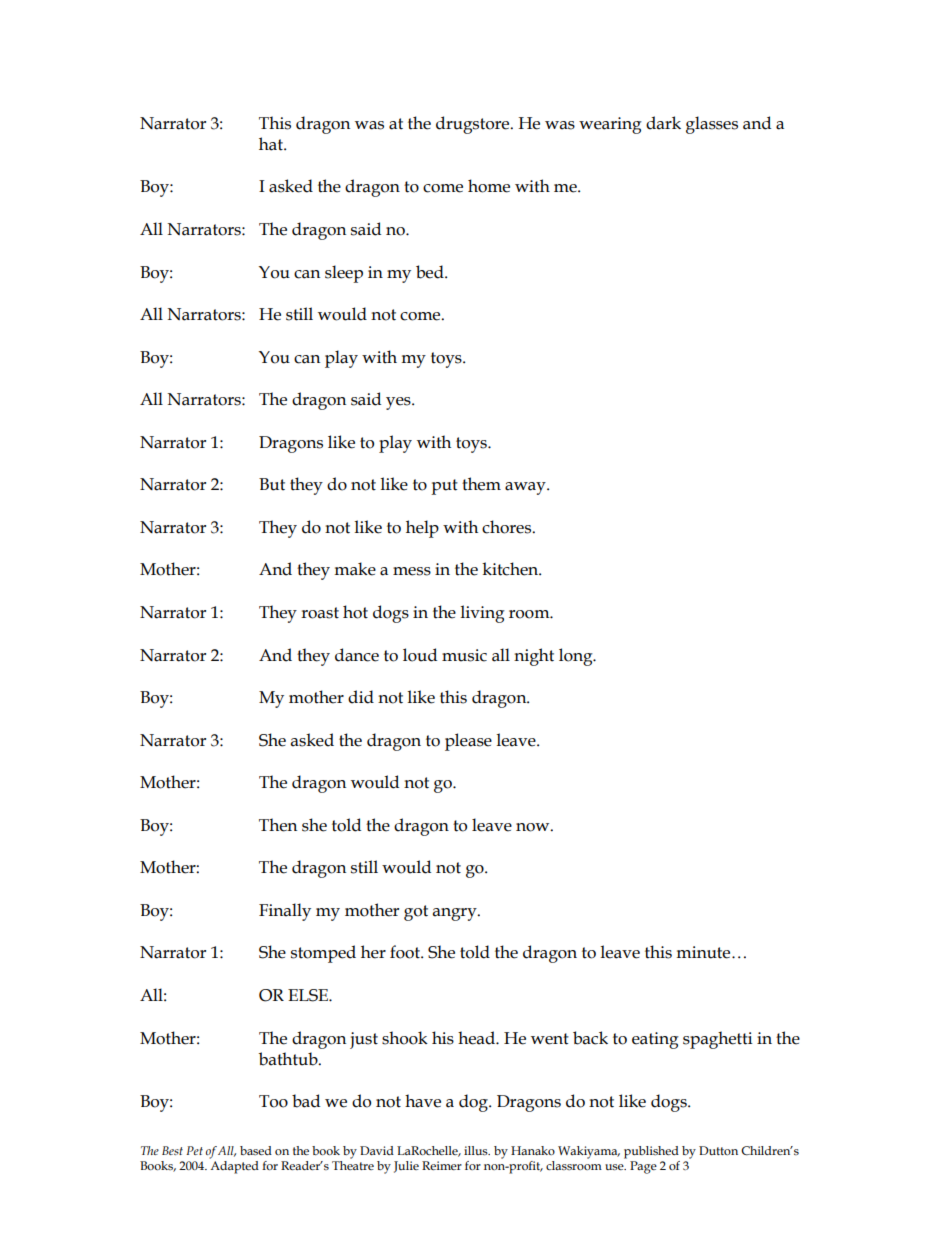 The height and width of the screenshot is (1233, 952). Describe the element at coordinates (526, 488) in the screenshot. I see `away` at that location.
